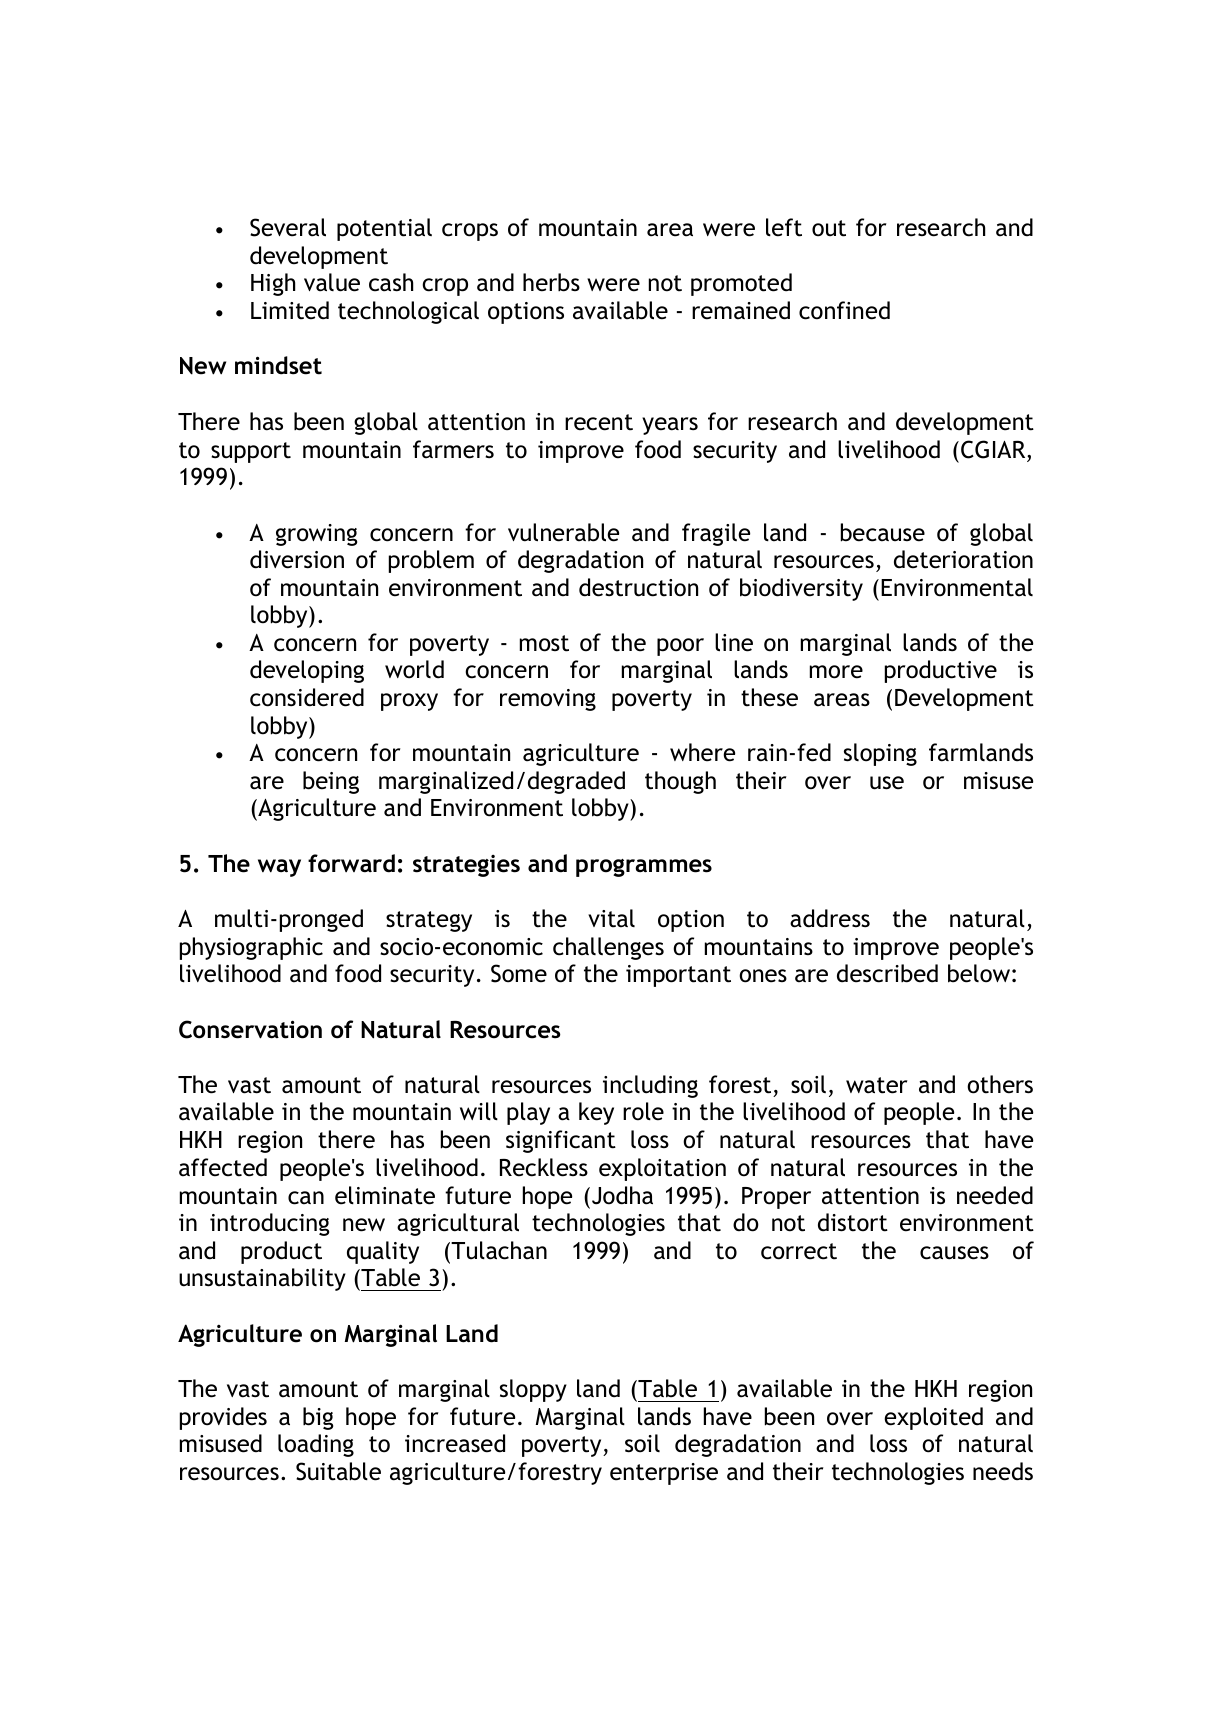 This screenshot has height=1714, width=1211. Describe the element at coordinates (830, 918) in the screenshot. I see `address` at that location.
